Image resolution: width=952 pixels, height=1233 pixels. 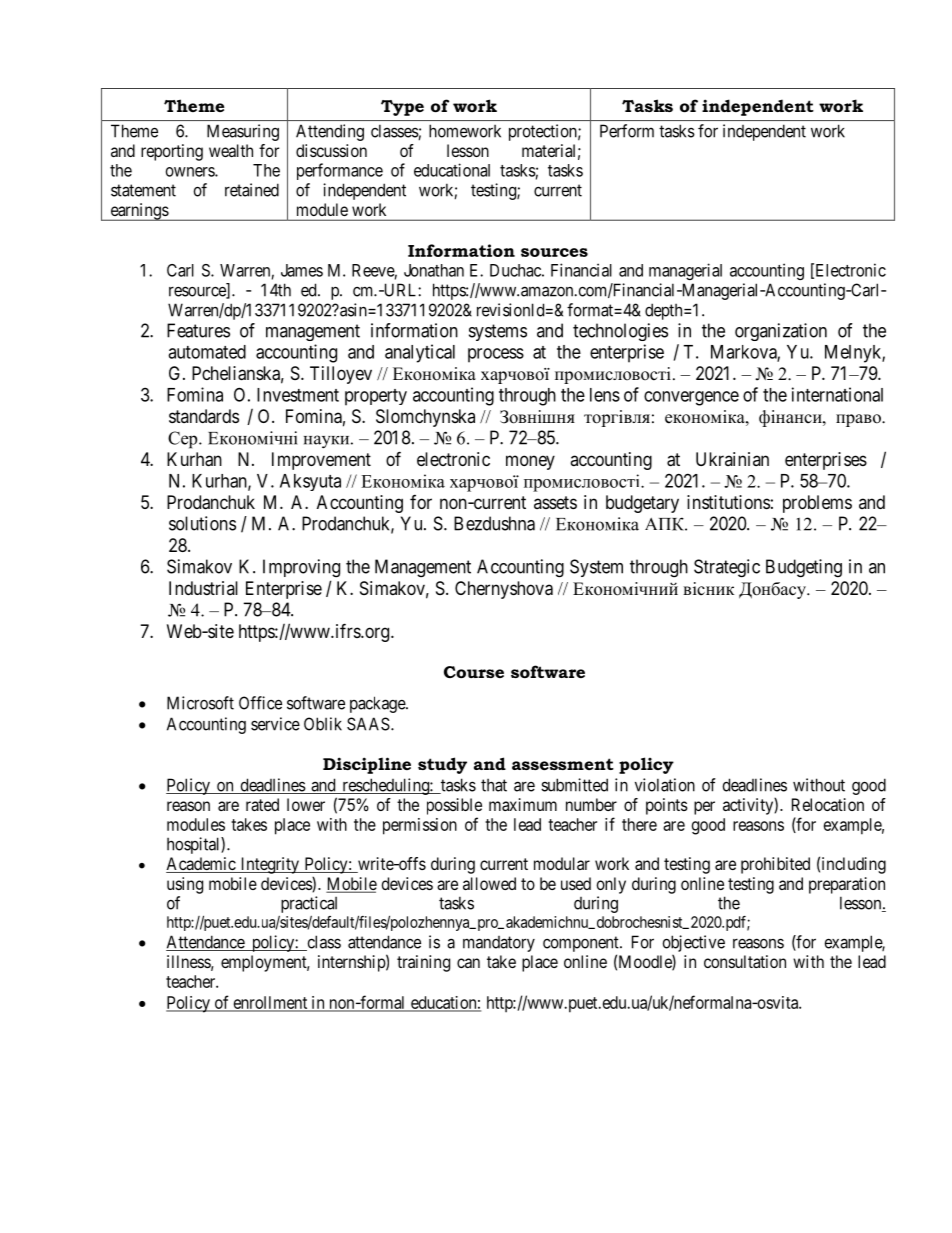 I want to click on money, so click(x=530, y=462).
